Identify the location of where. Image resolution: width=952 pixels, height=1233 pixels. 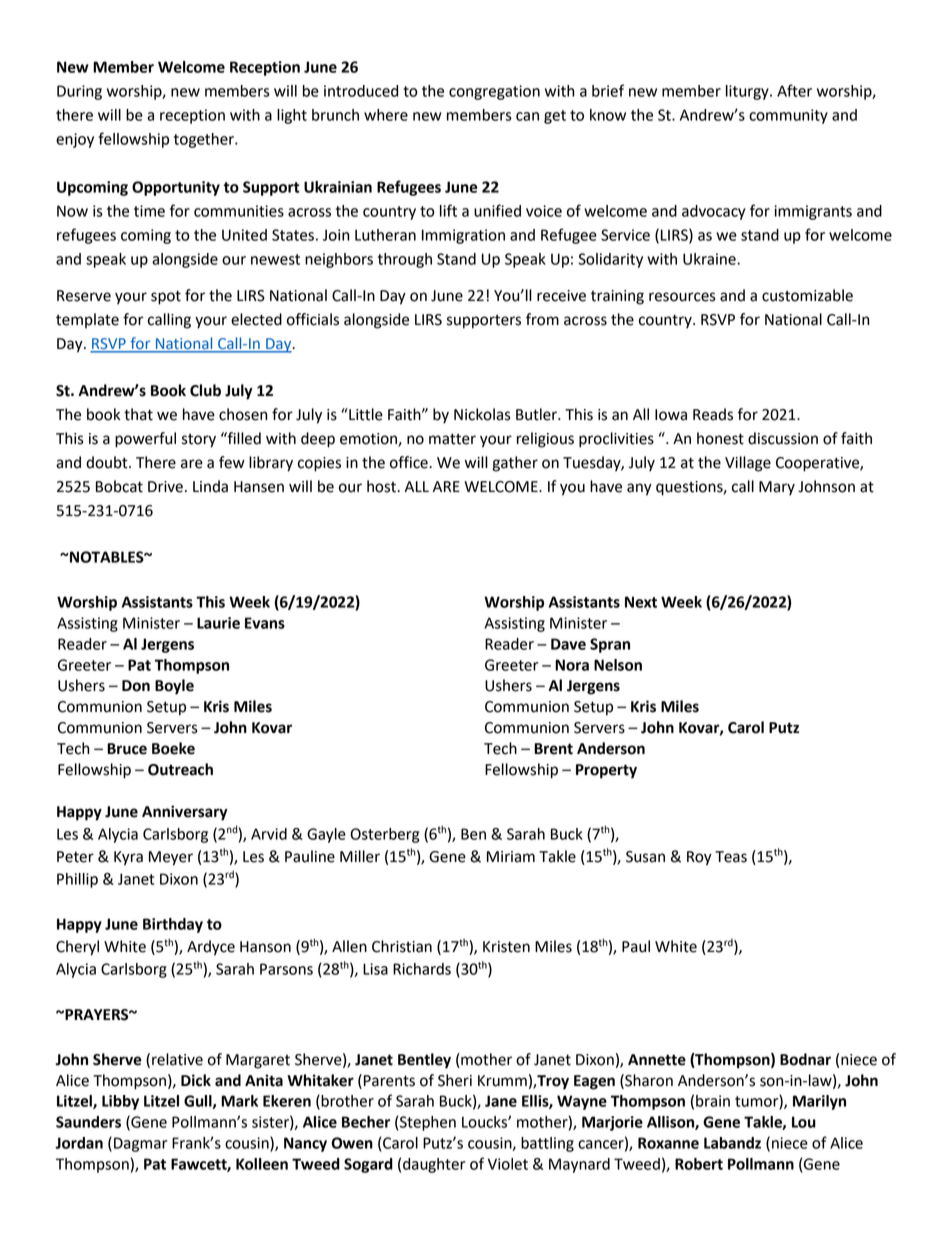
(386, 115).
